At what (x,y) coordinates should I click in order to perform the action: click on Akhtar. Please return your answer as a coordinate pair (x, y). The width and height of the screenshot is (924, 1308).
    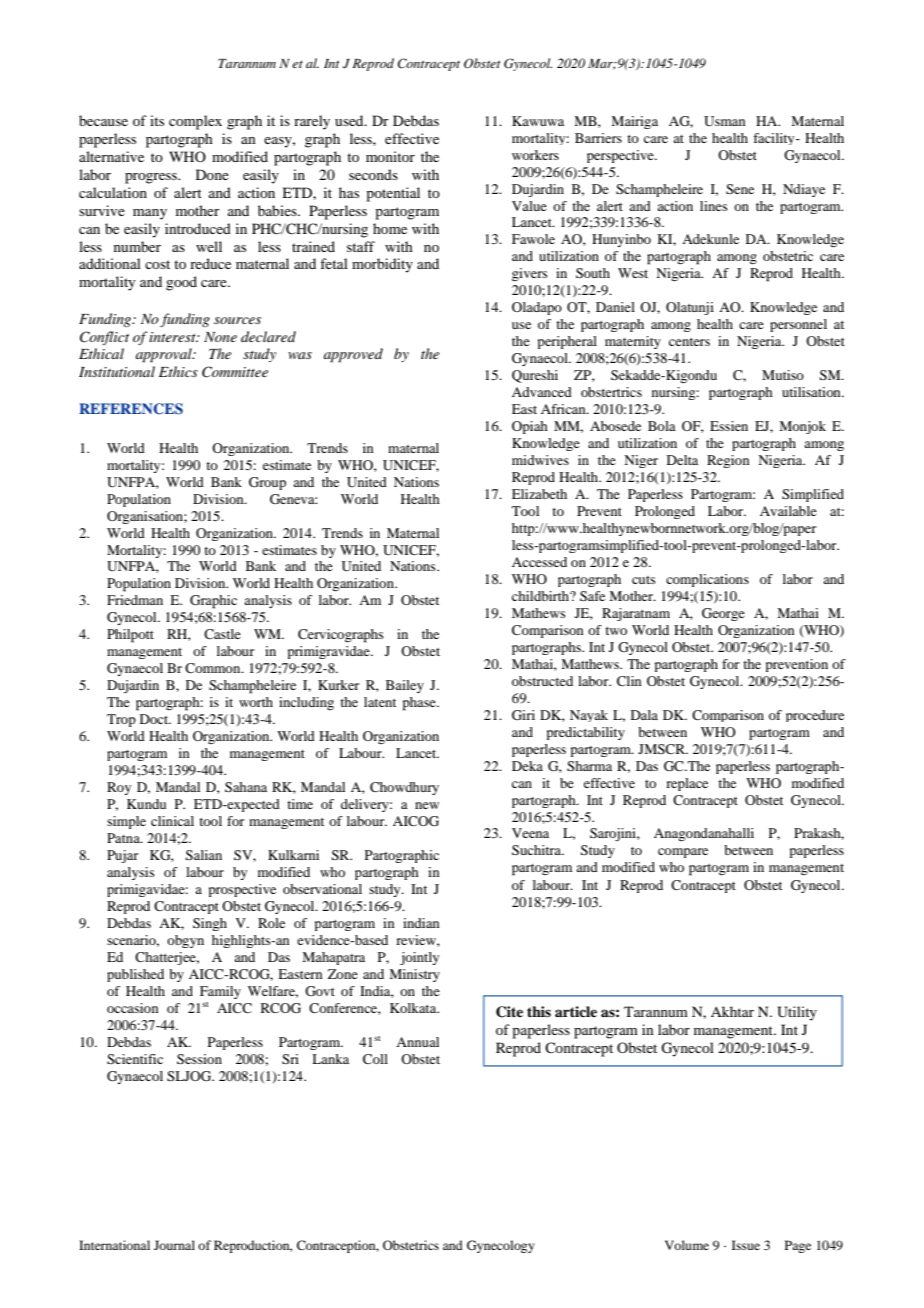
    Looking at the image, I should click on (732, 1011).
